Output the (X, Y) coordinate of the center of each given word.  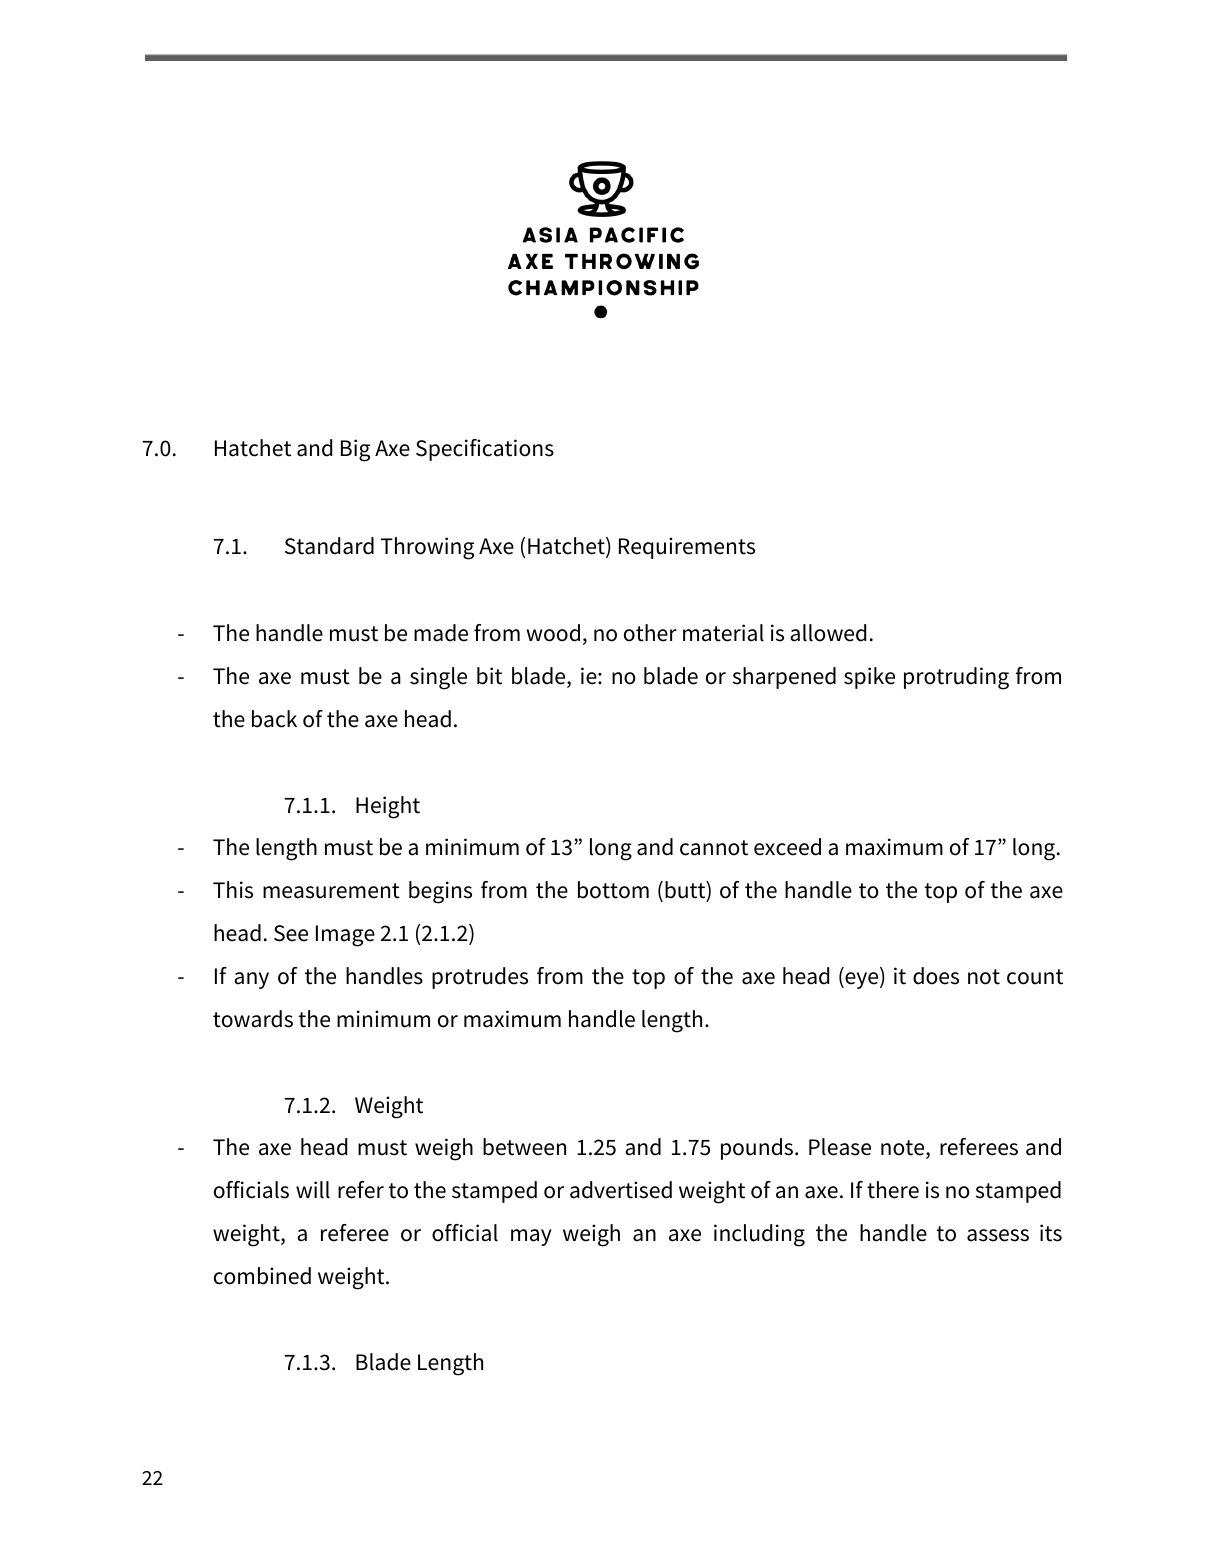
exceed (787, 847)
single (438, 678)
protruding (956, 678)
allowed (828, 633)
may (531, 1237)
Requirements (687, 548)
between (524, 1147)
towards (253, 1019)
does (936, 976)
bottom (613, 890)
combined (262, 1276)
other (650, 633)
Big (355, 450)
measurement (331, 891)
